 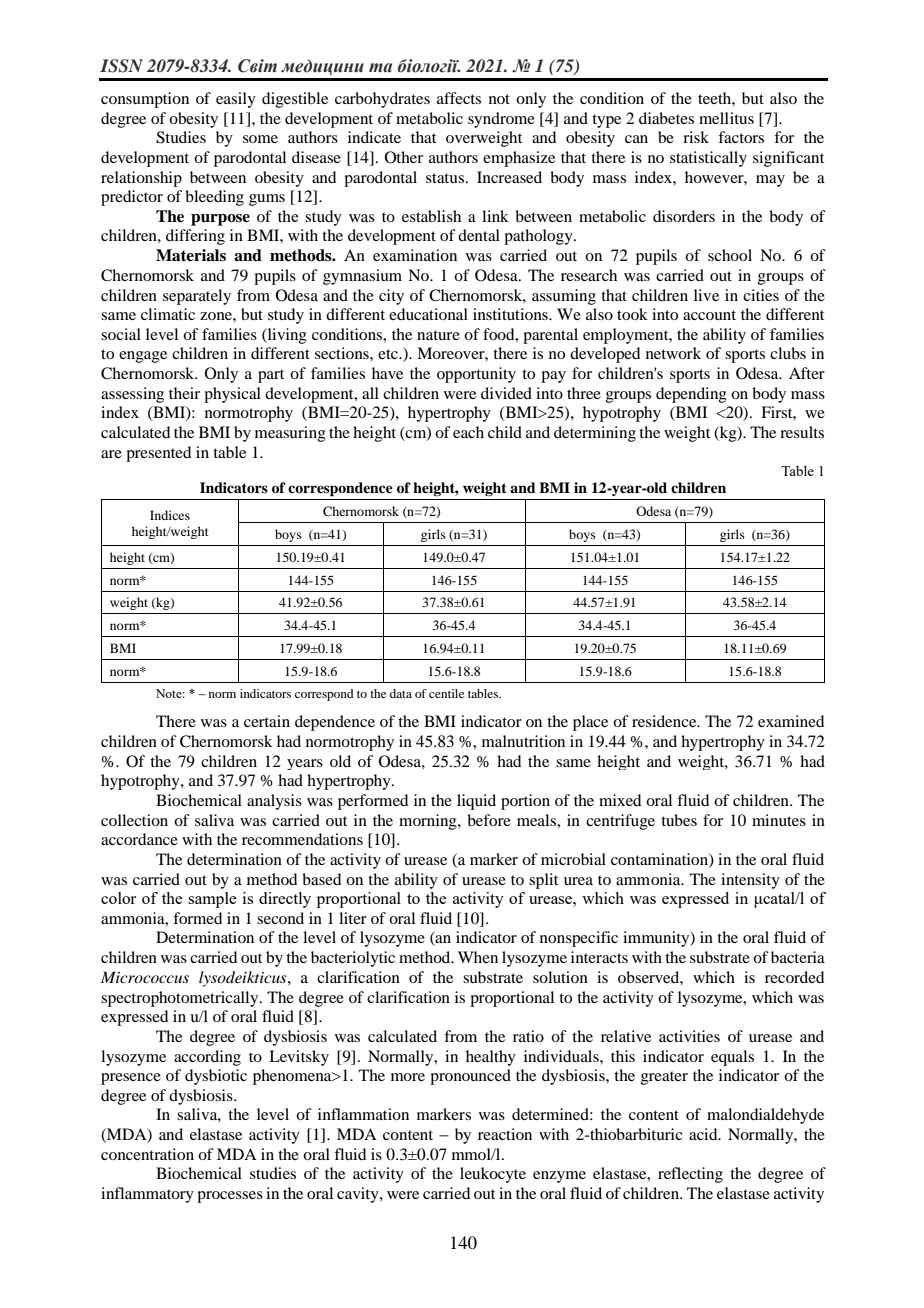 I want to click on easily, so click(x=236, y=100).
